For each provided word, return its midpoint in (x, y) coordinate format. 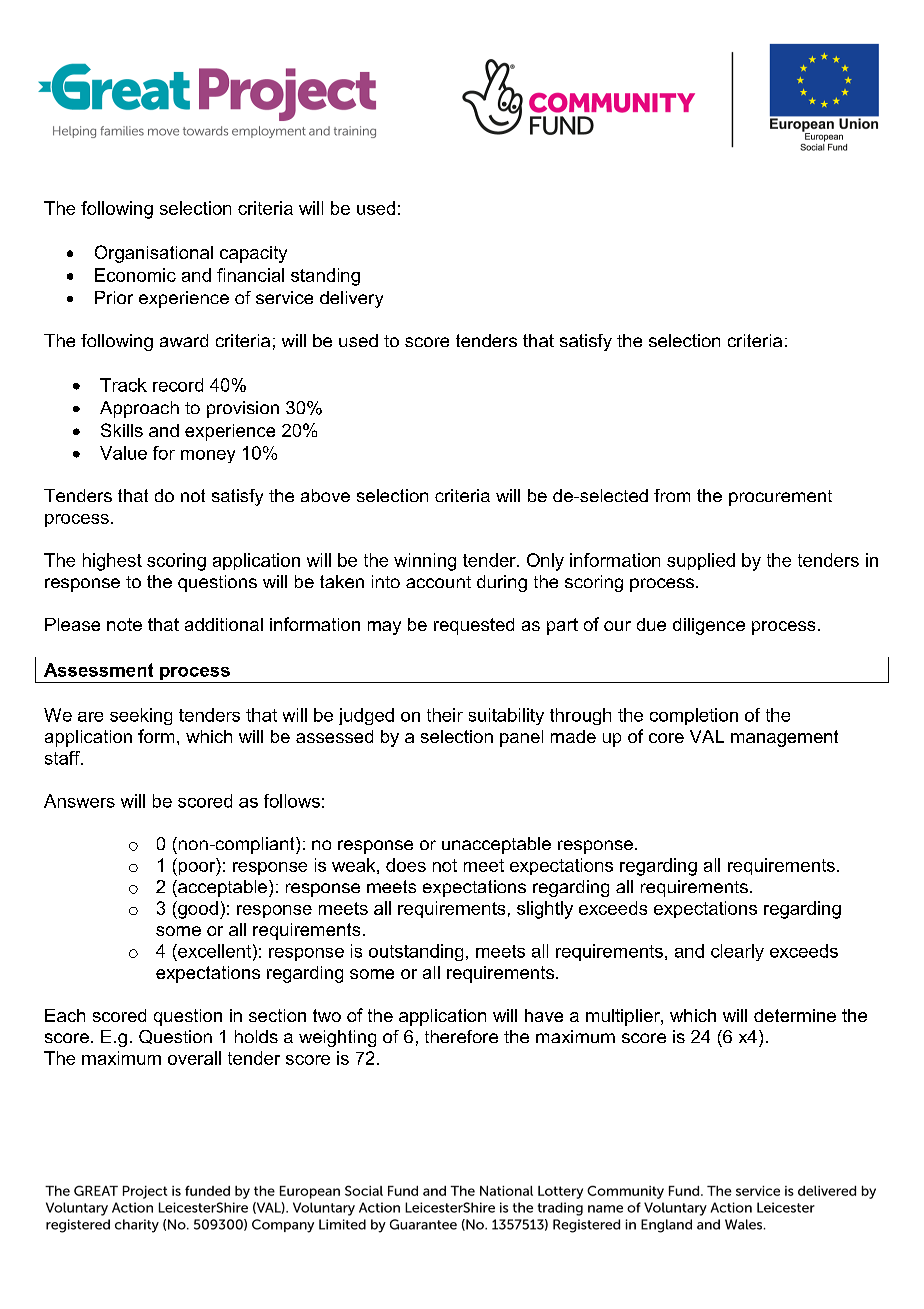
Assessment (98, 670)
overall (194, 1058)
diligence (709, 626)
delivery (351, 299)
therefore (461, 1036)
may (384, 628)
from (672, 495)
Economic (135, 275)
